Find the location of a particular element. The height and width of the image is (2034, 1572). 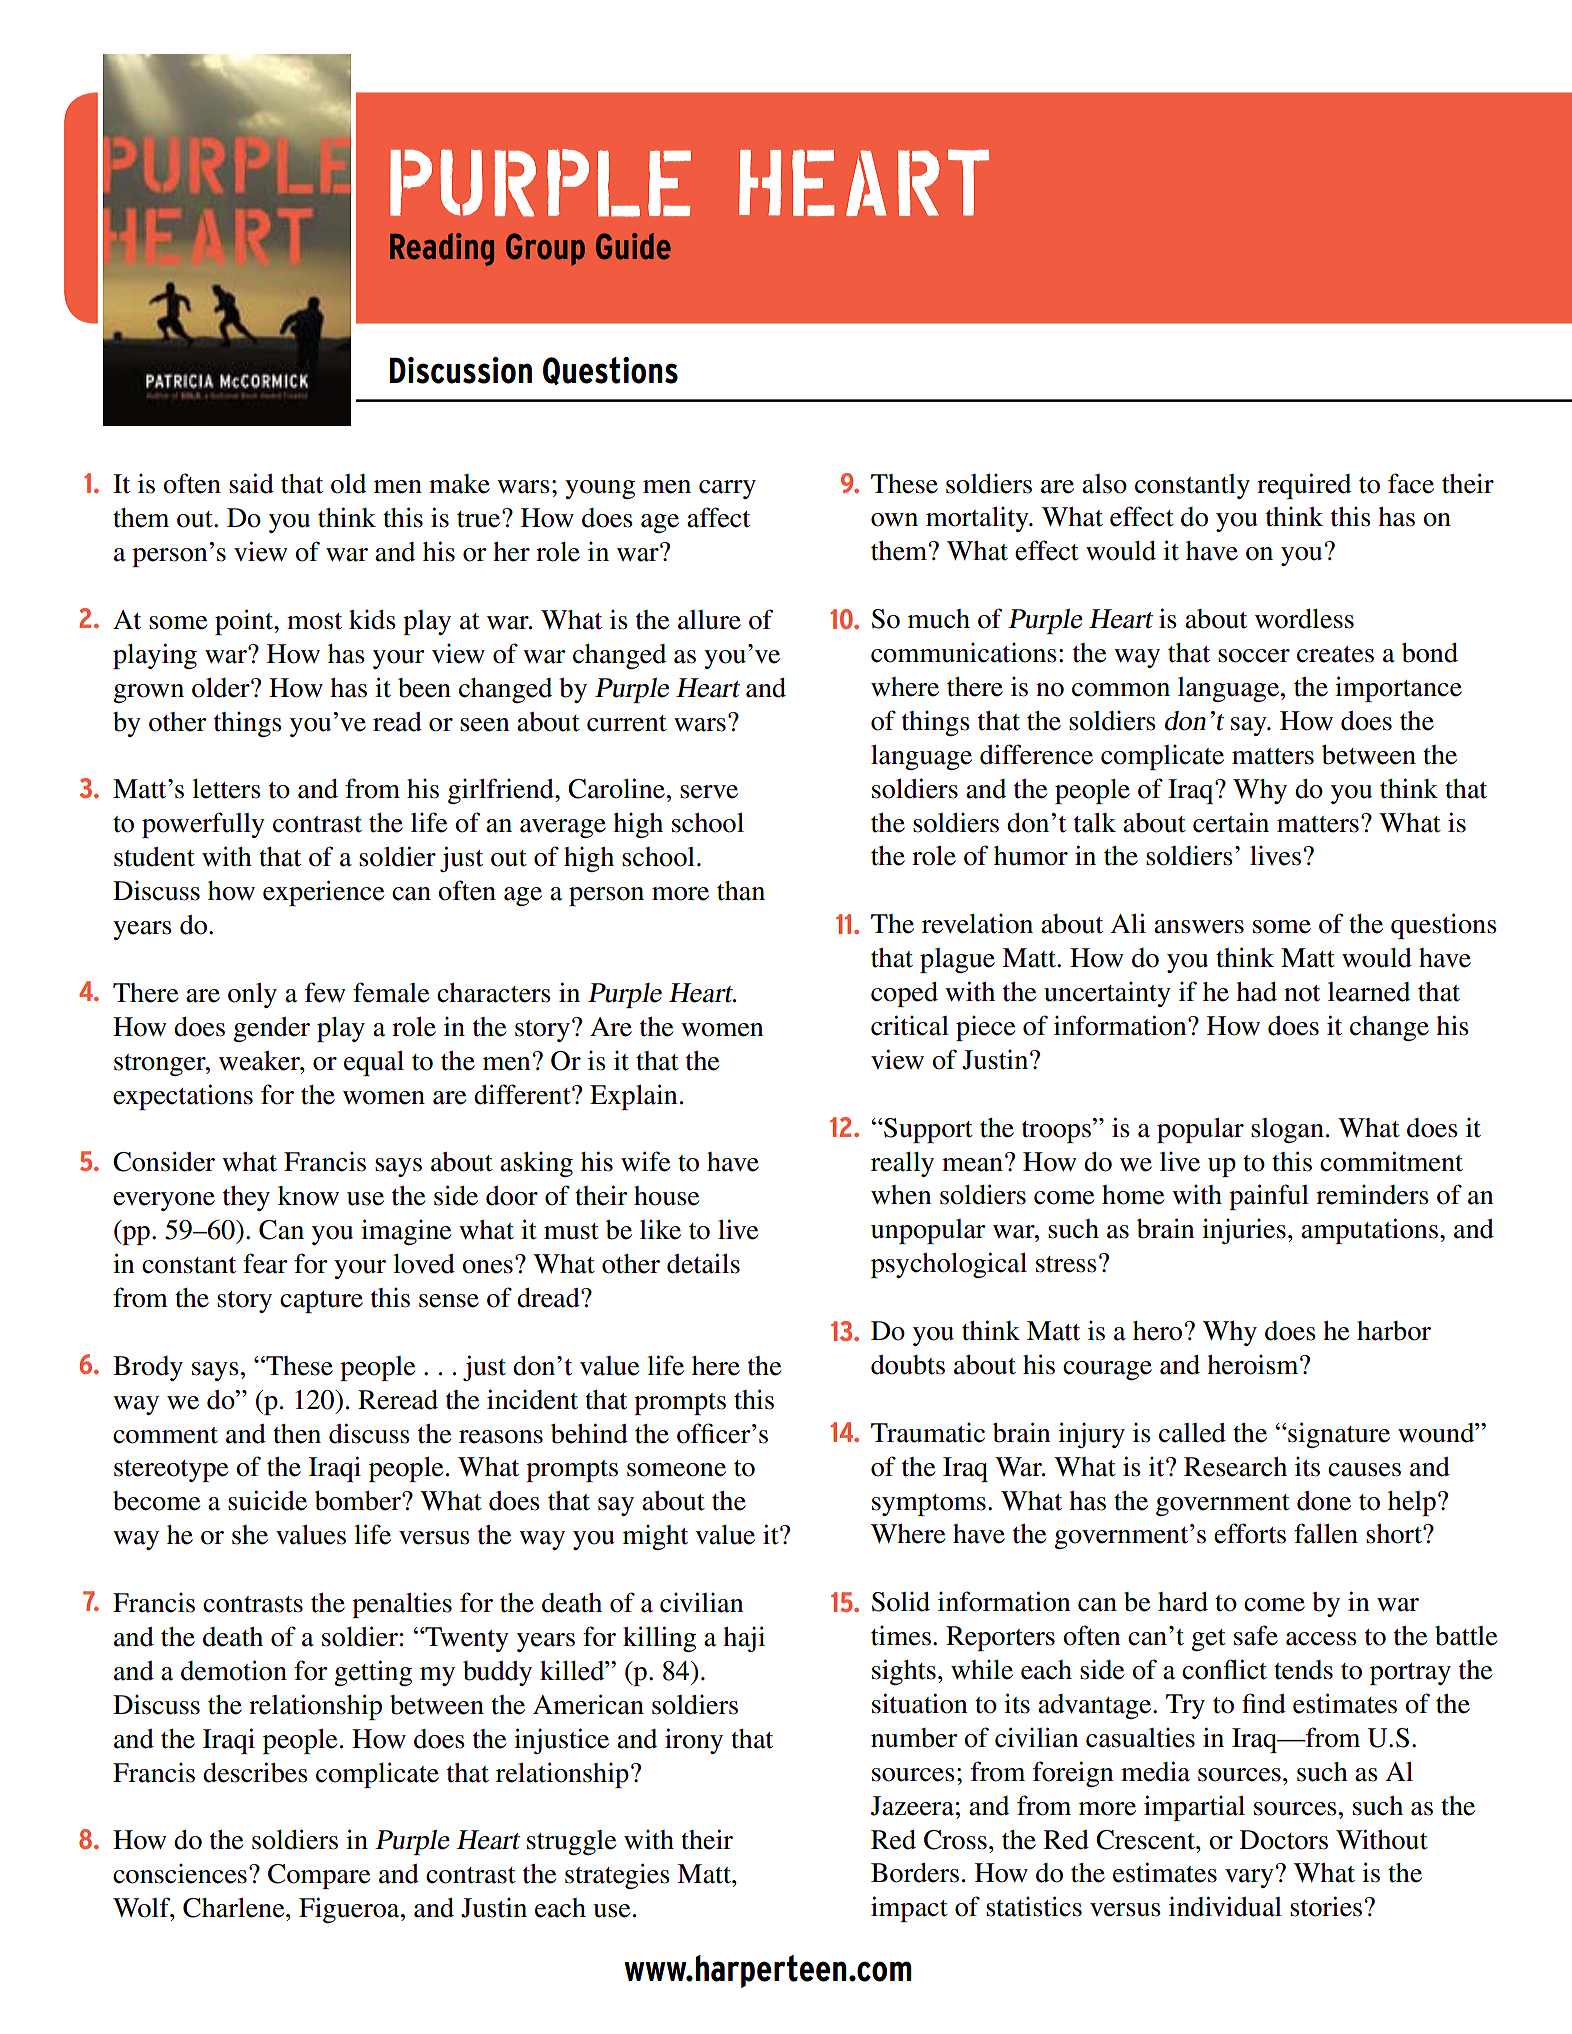

Compare is located at coordinates (319, 1876).
